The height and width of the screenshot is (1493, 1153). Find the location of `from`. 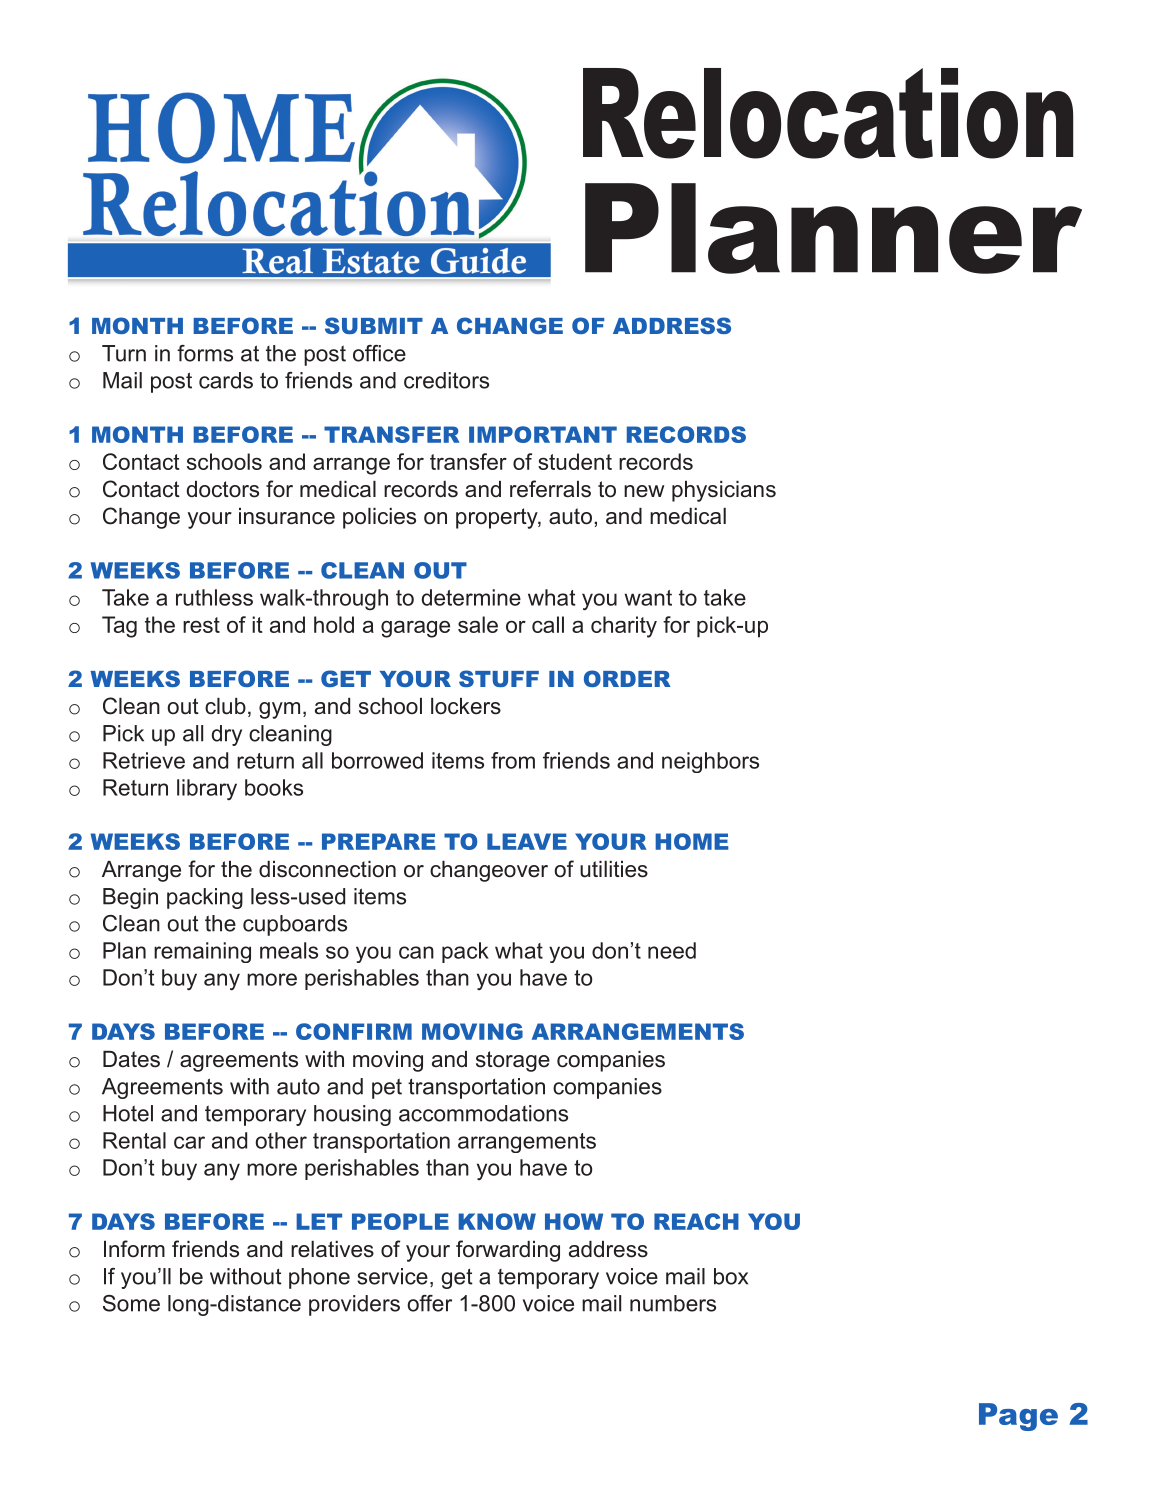

from is located at coordinates (513, 760).
